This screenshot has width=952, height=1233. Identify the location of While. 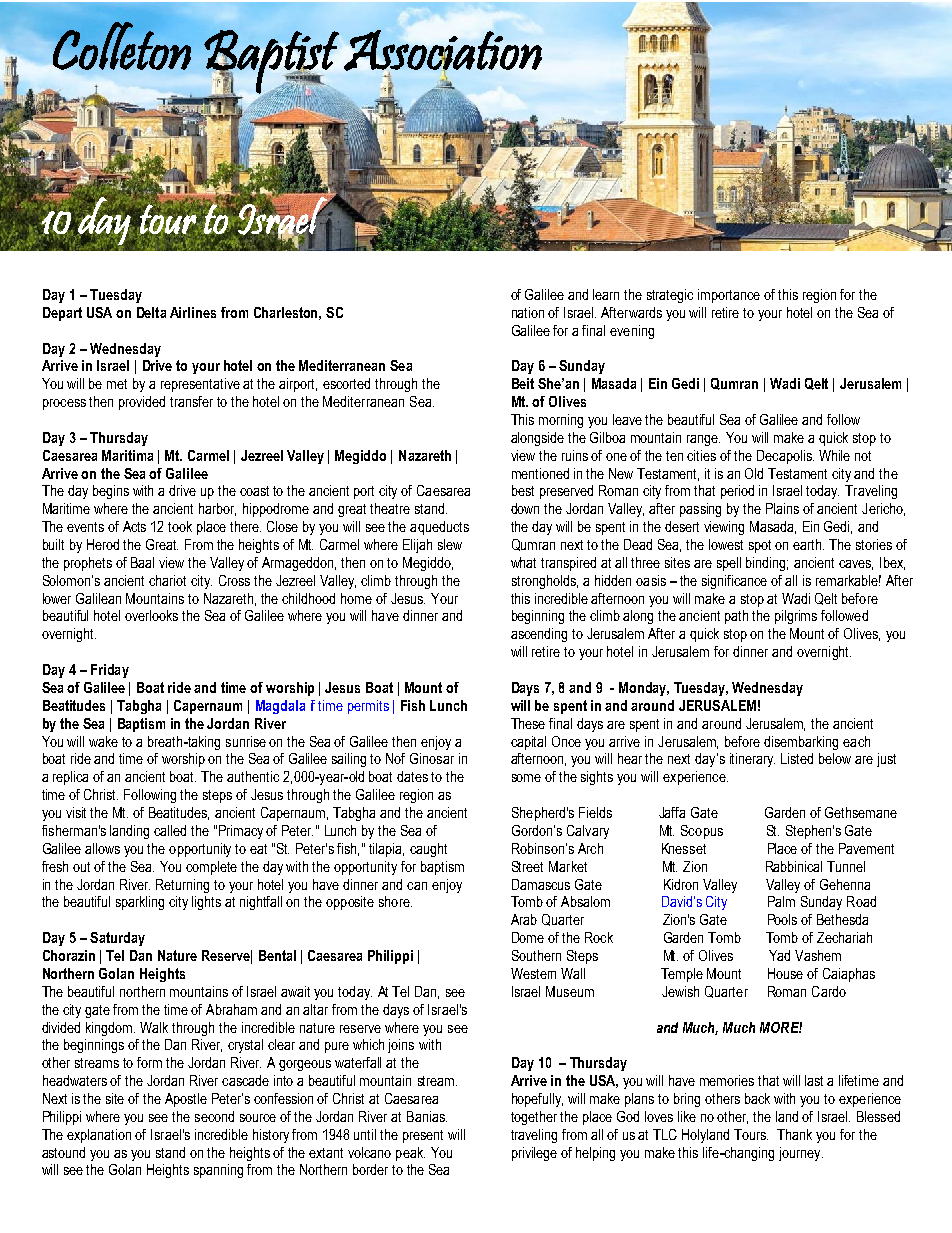
(834, 455).
